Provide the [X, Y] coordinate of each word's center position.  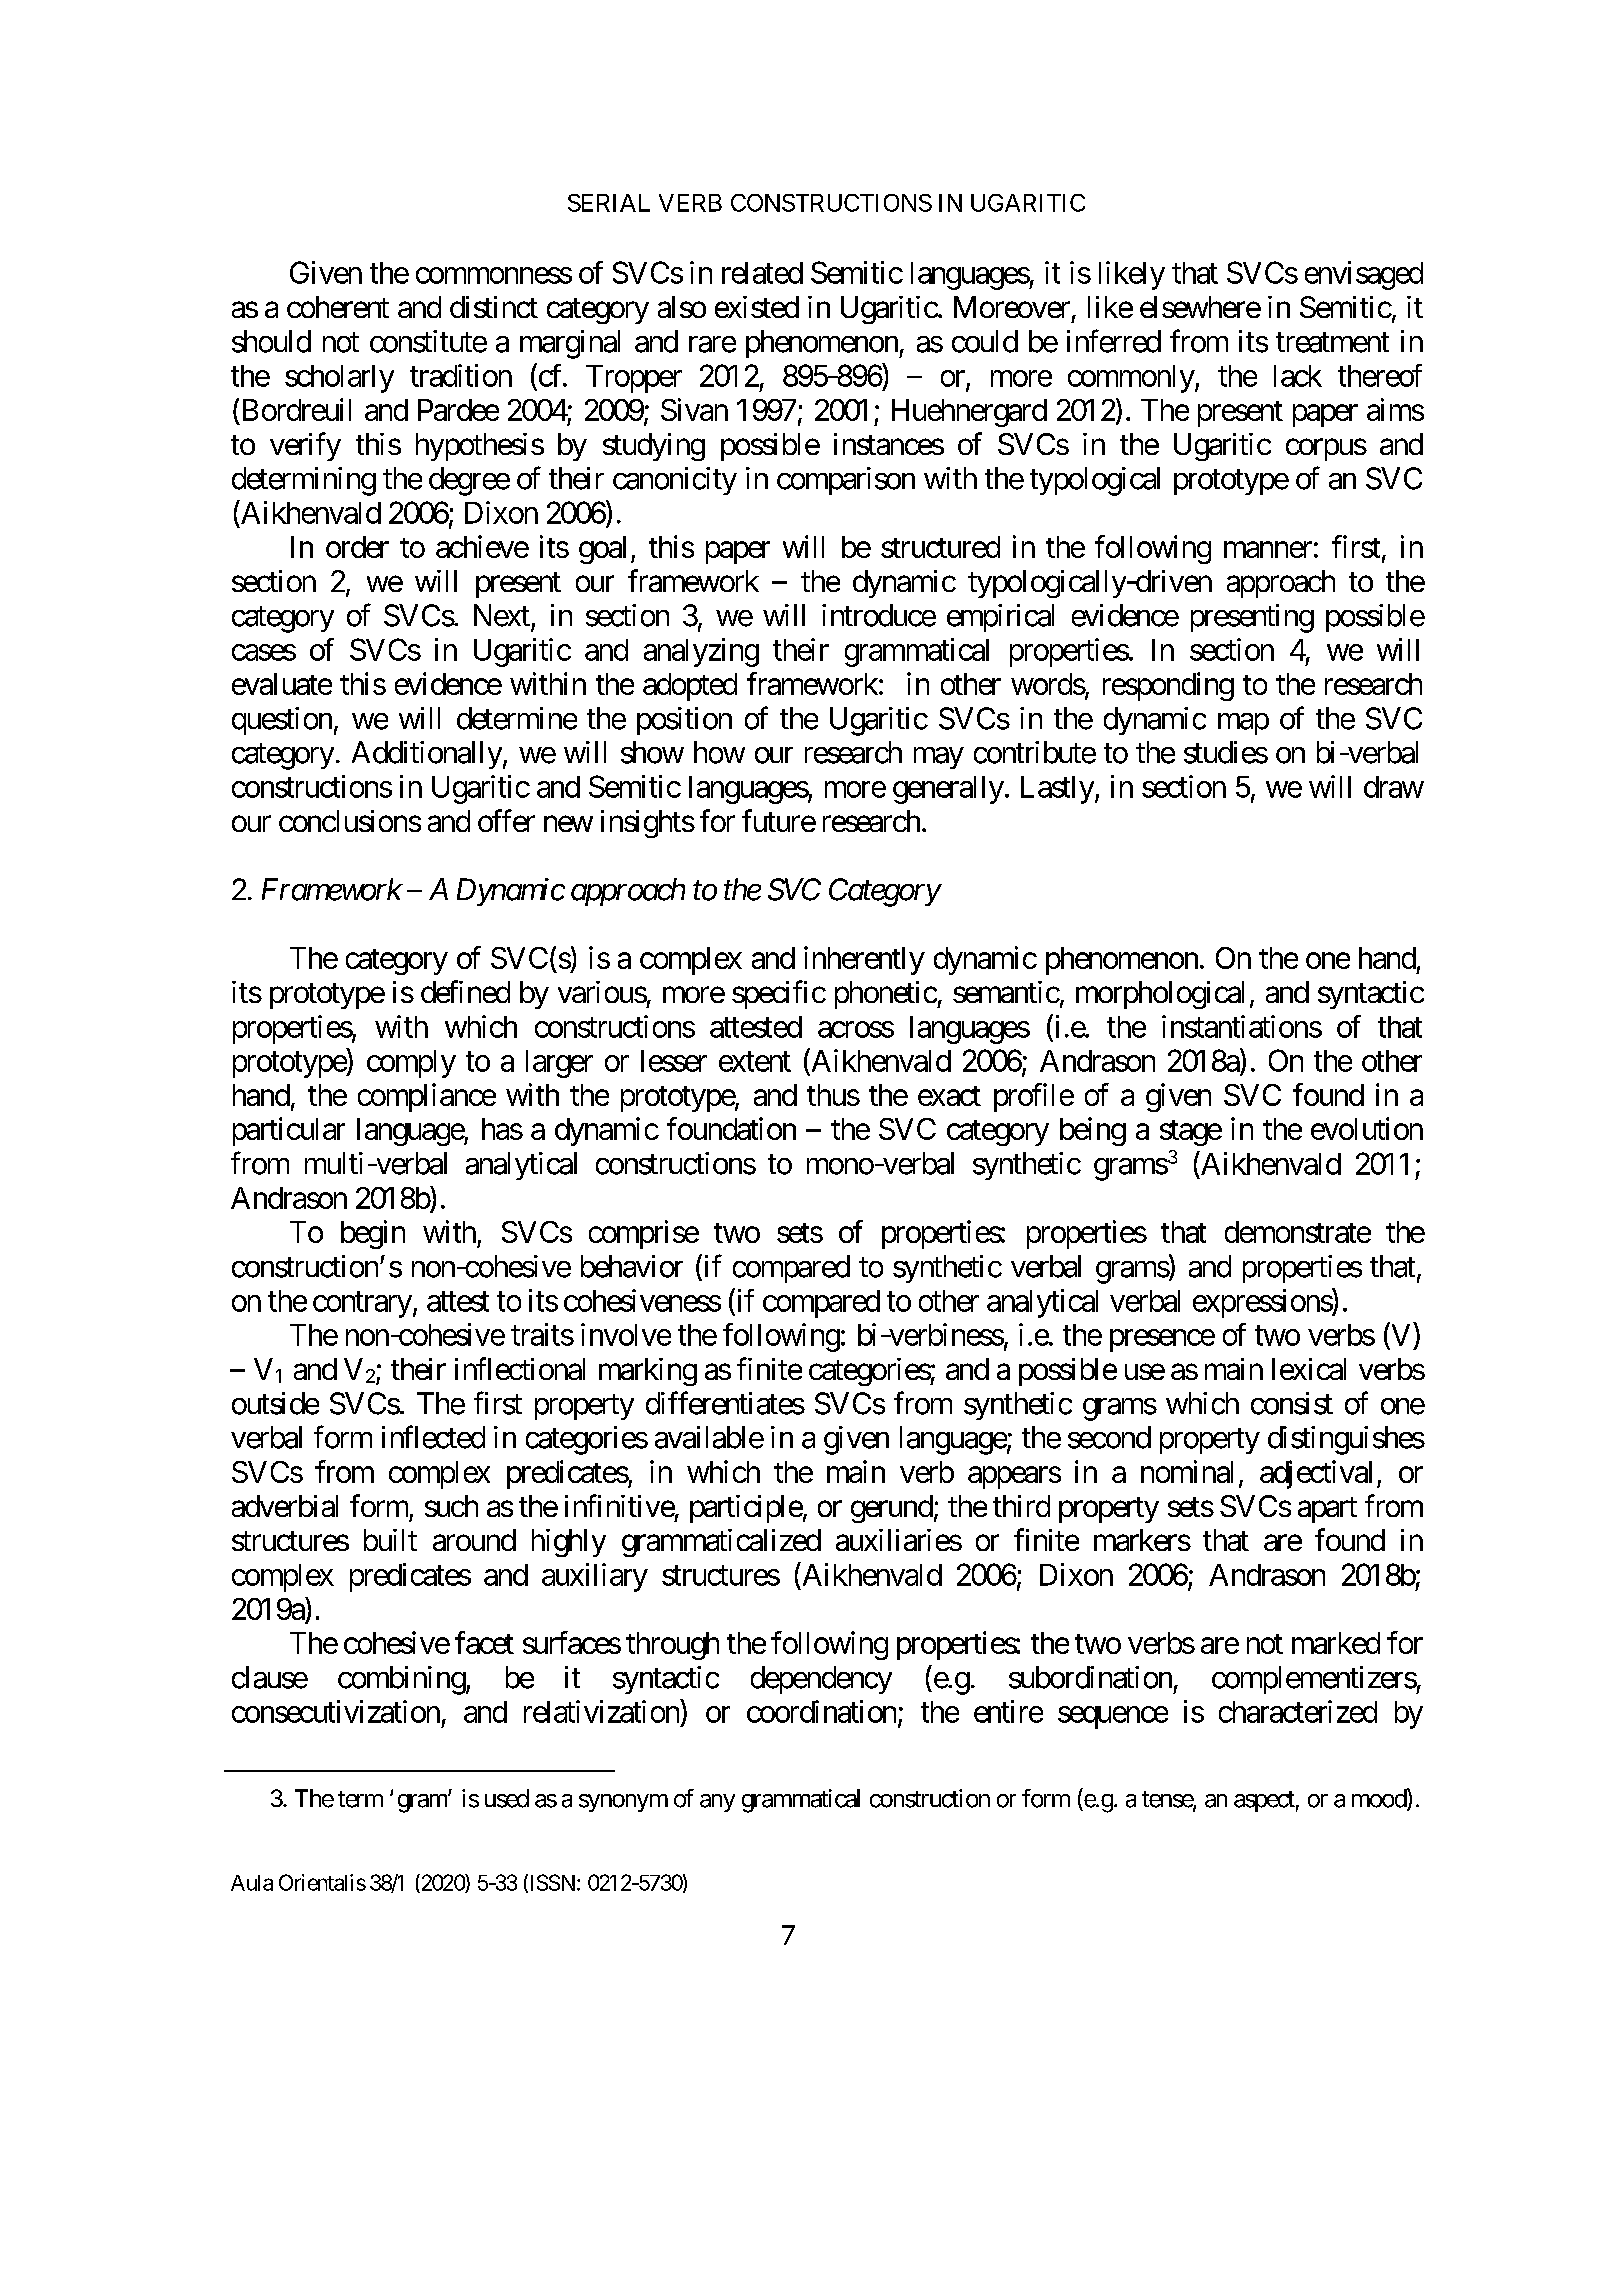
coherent [338, 307]
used [507, 1798]
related [762, 273]
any [717, 1803]
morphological [1160, 995]
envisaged [1364, 275]
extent [755, 1062]
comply [411, 1064]
